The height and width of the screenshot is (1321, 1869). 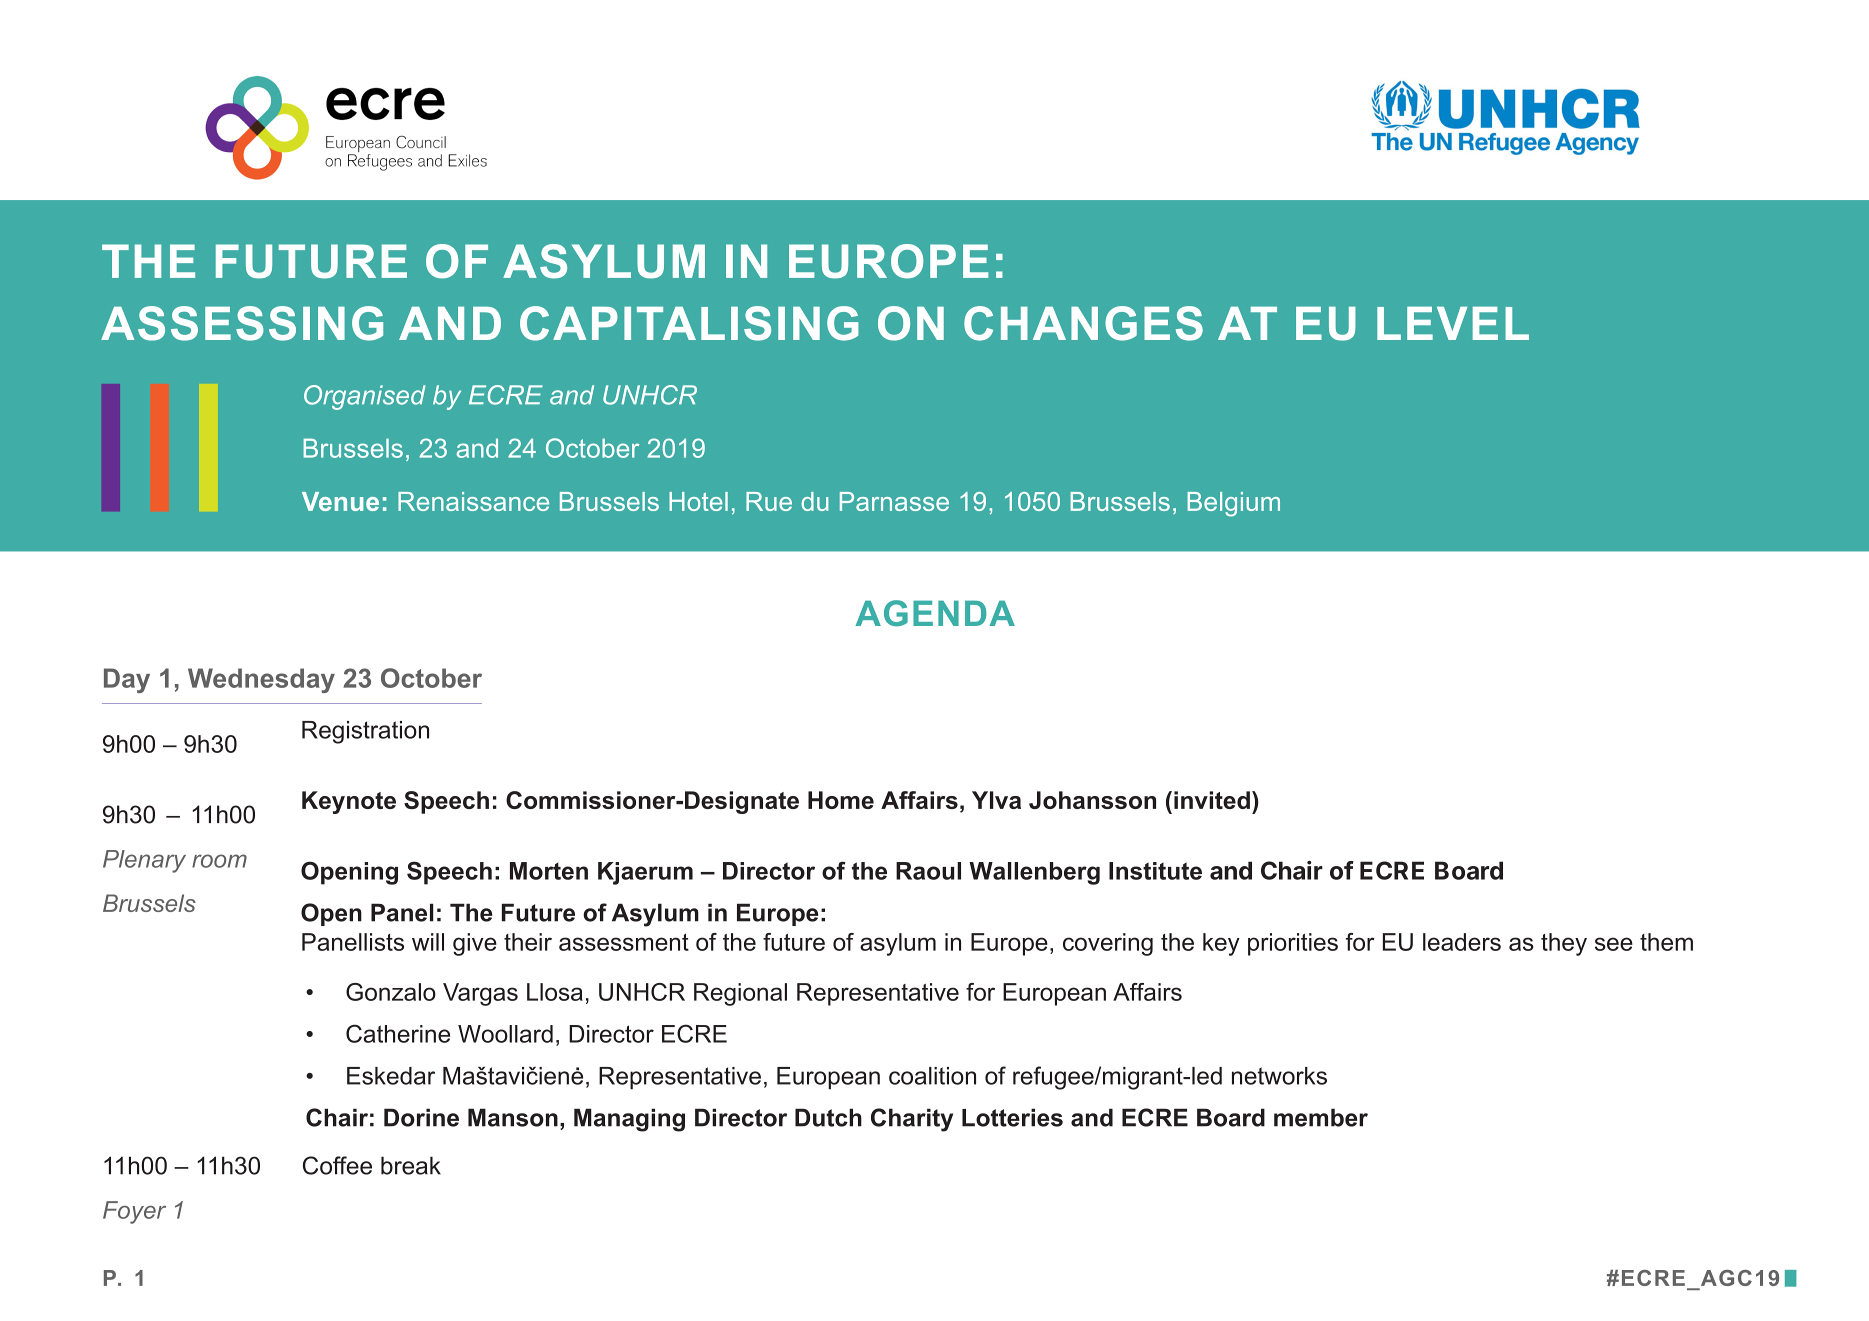 I want to click on Raoul, so click(x=928, y=871).
